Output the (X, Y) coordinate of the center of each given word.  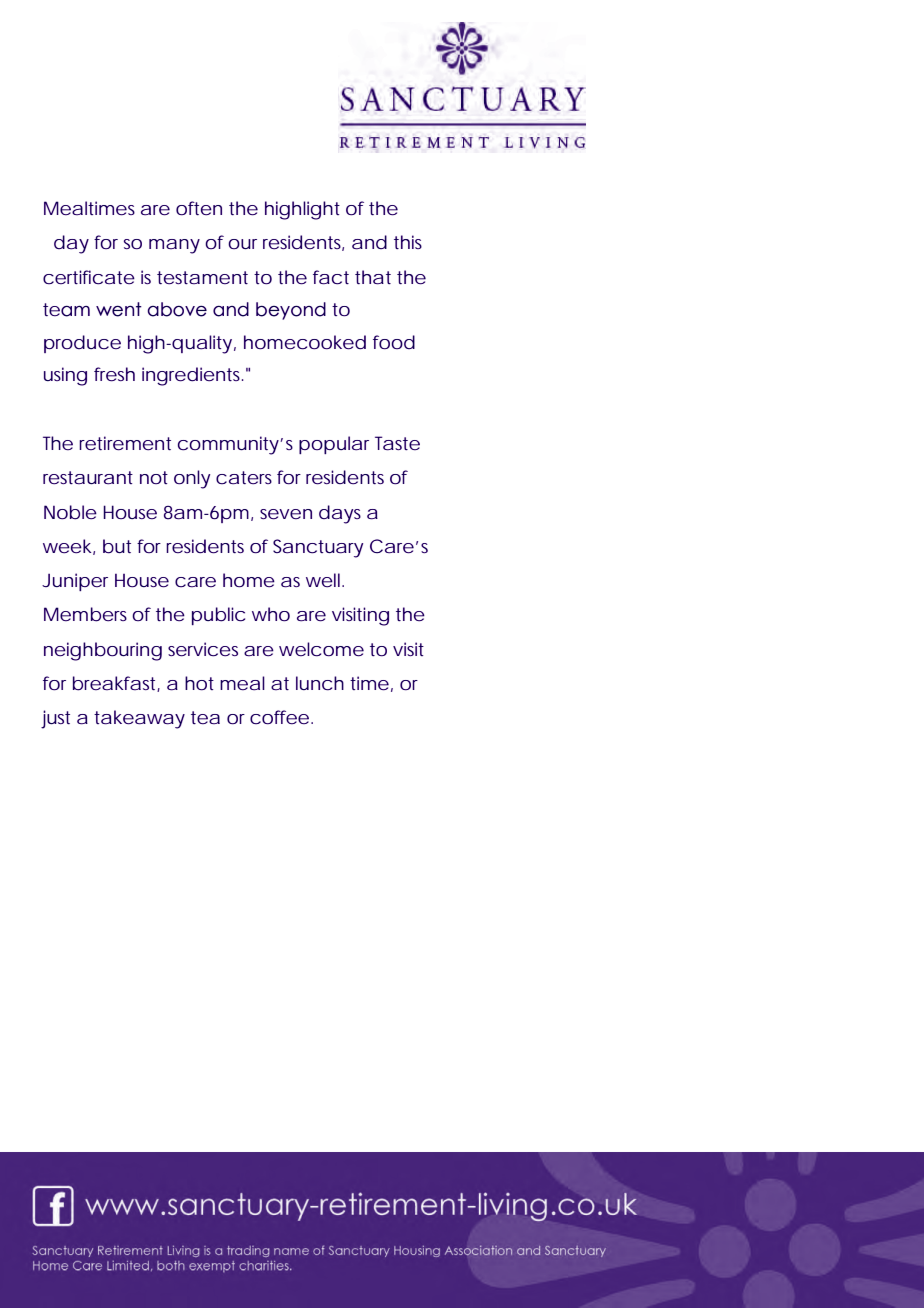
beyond (291, 311)
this (408, 242)
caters (244, 478)
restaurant (88, 478)
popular (334, 445)
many (174, 246)
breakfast (115, 684)
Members (85, 614)
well (324, 580)
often (199, 208)
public (218, 616)
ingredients (192, 376)
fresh (114, 374)
